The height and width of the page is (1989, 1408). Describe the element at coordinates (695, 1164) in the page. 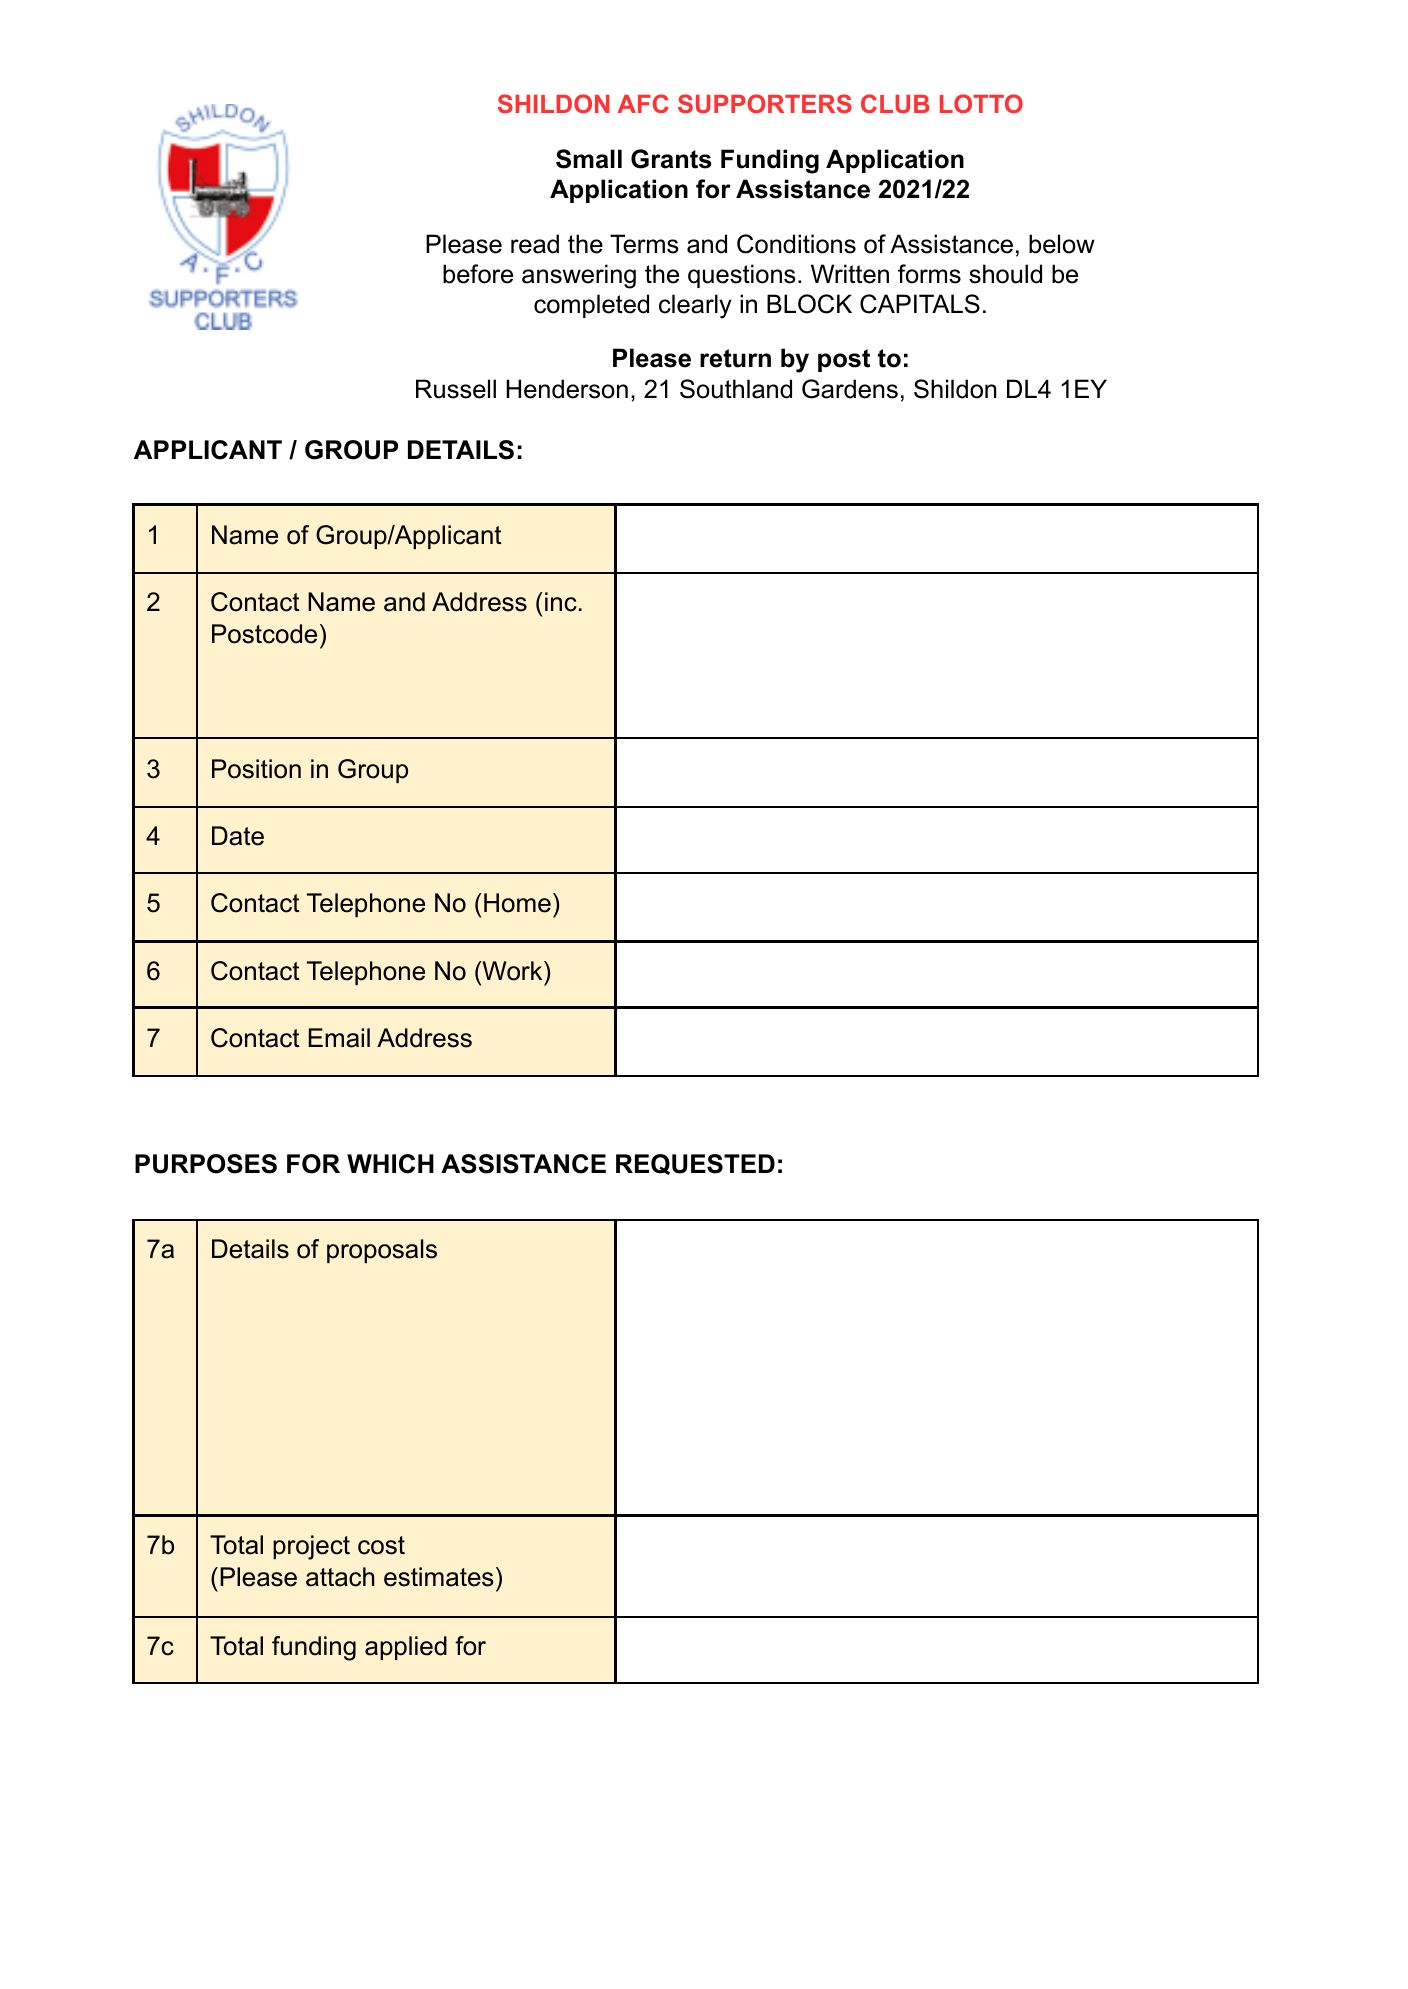

I see `REQUESTED` at that location.
